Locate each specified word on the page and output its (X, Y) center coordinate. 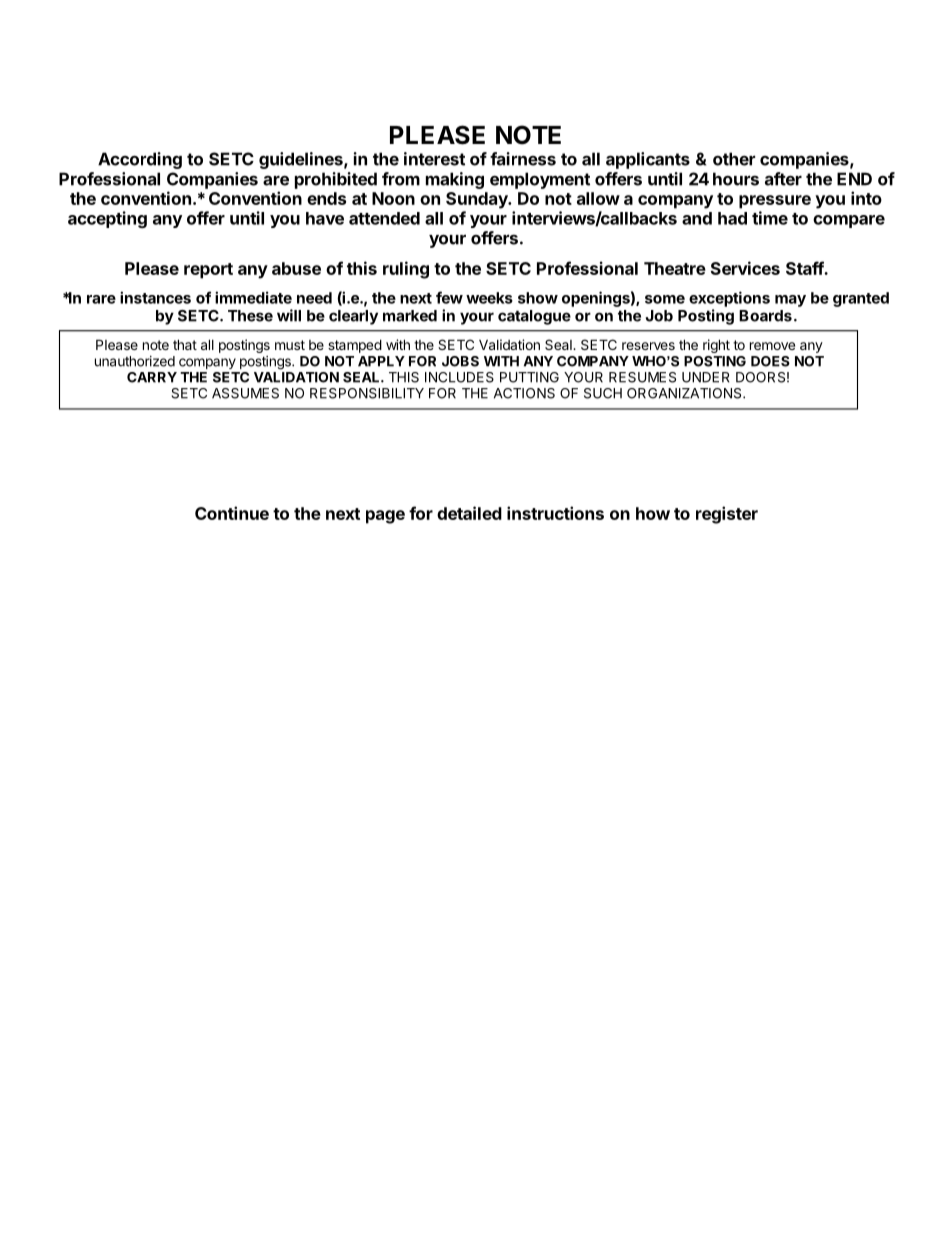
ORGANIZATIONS (685, 393)
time (770, 218)
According (140, 160)
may (790, 301)
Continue (232, 513)
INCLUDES (459, 377)
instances (155, 297)
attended (384, 218)
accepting (107, 219)
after (783, 179)
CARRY (152, 377)
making (455, 180)
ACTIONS (524, 393)
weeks (489, 298)
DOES (770, 361)
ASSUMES (245, 393)
